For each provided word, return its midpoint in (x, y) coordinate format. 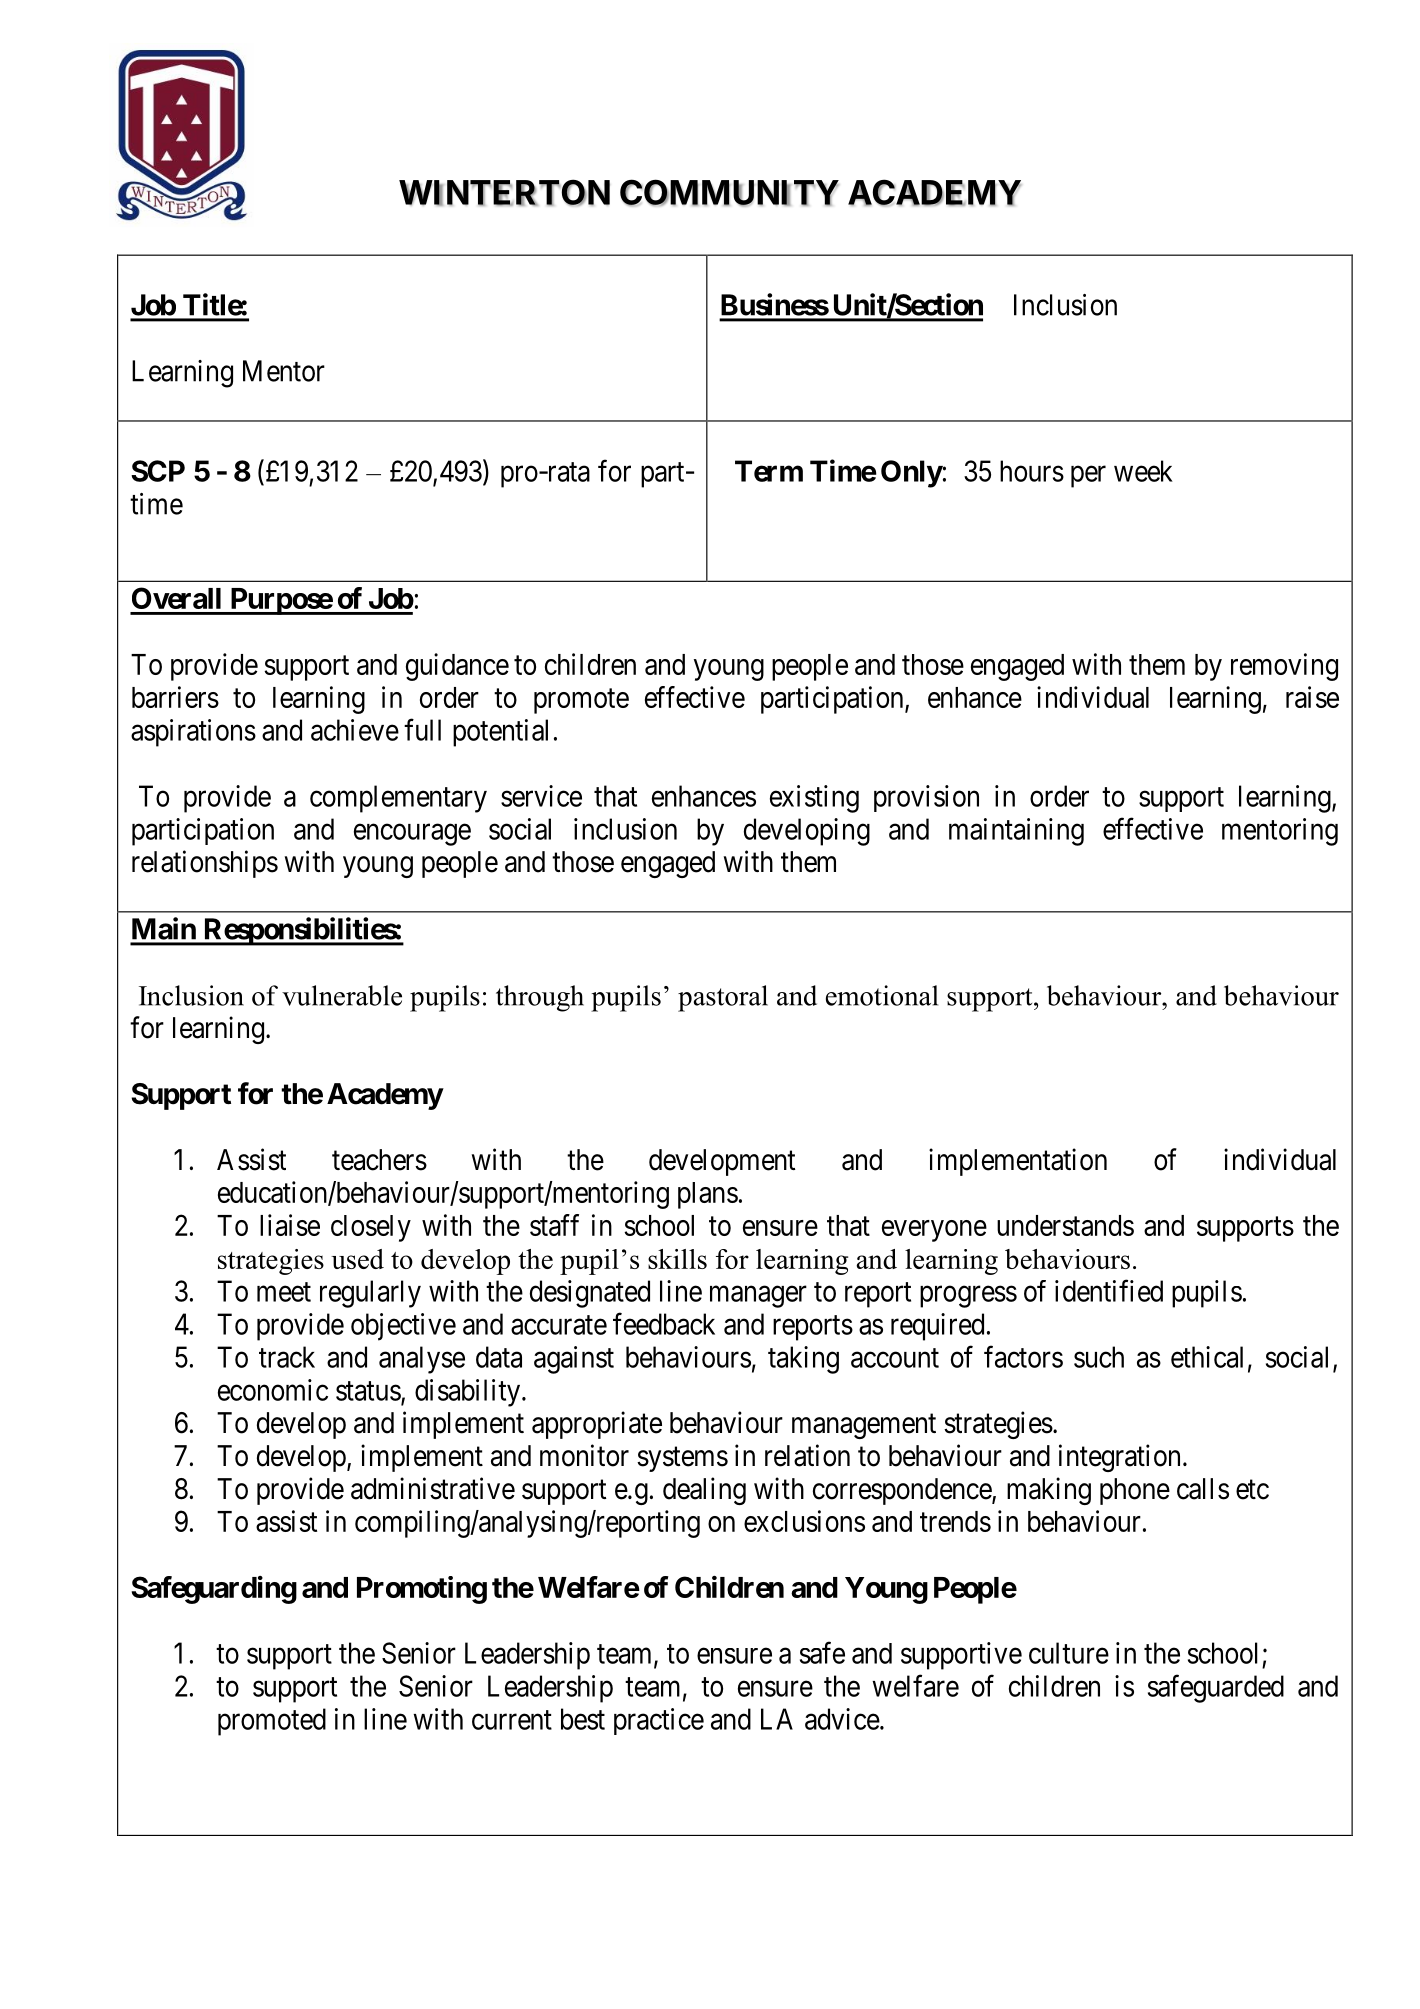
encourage (412, 835)
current (512, 1720)
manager (758, 1297)
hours (1032, 471)
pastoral (723, 998)
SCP (158, 471)
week (1143, 471)
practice (659, 1721)
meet (284, 1292)
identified (1109, 1291)
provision (926, 798)
